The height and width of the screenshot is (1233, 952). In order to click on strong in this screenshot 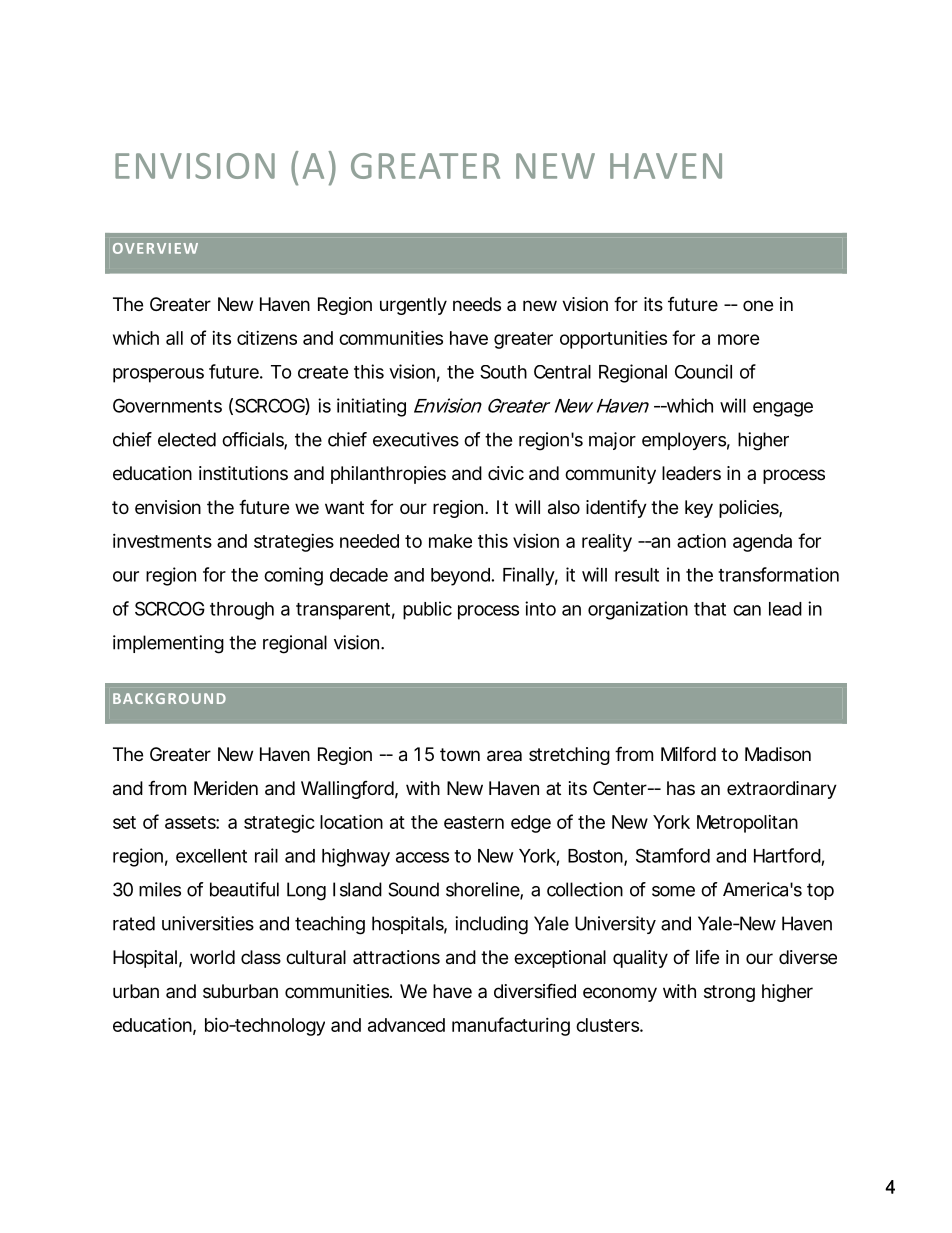, I will do `click(729, 993)`.
